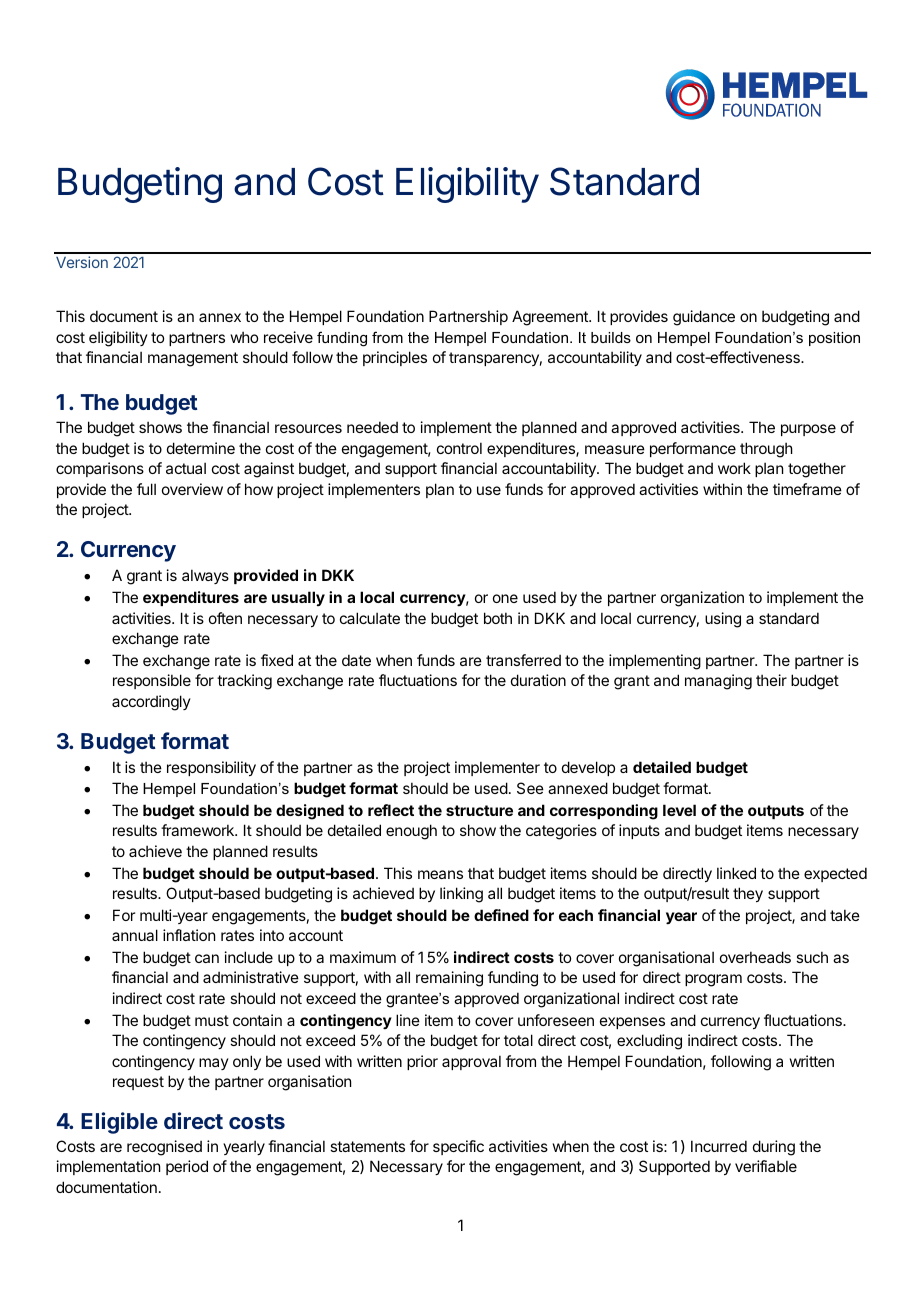 This image has height=1308, width=924. I want to click on accordingly, so click(151, 703).
